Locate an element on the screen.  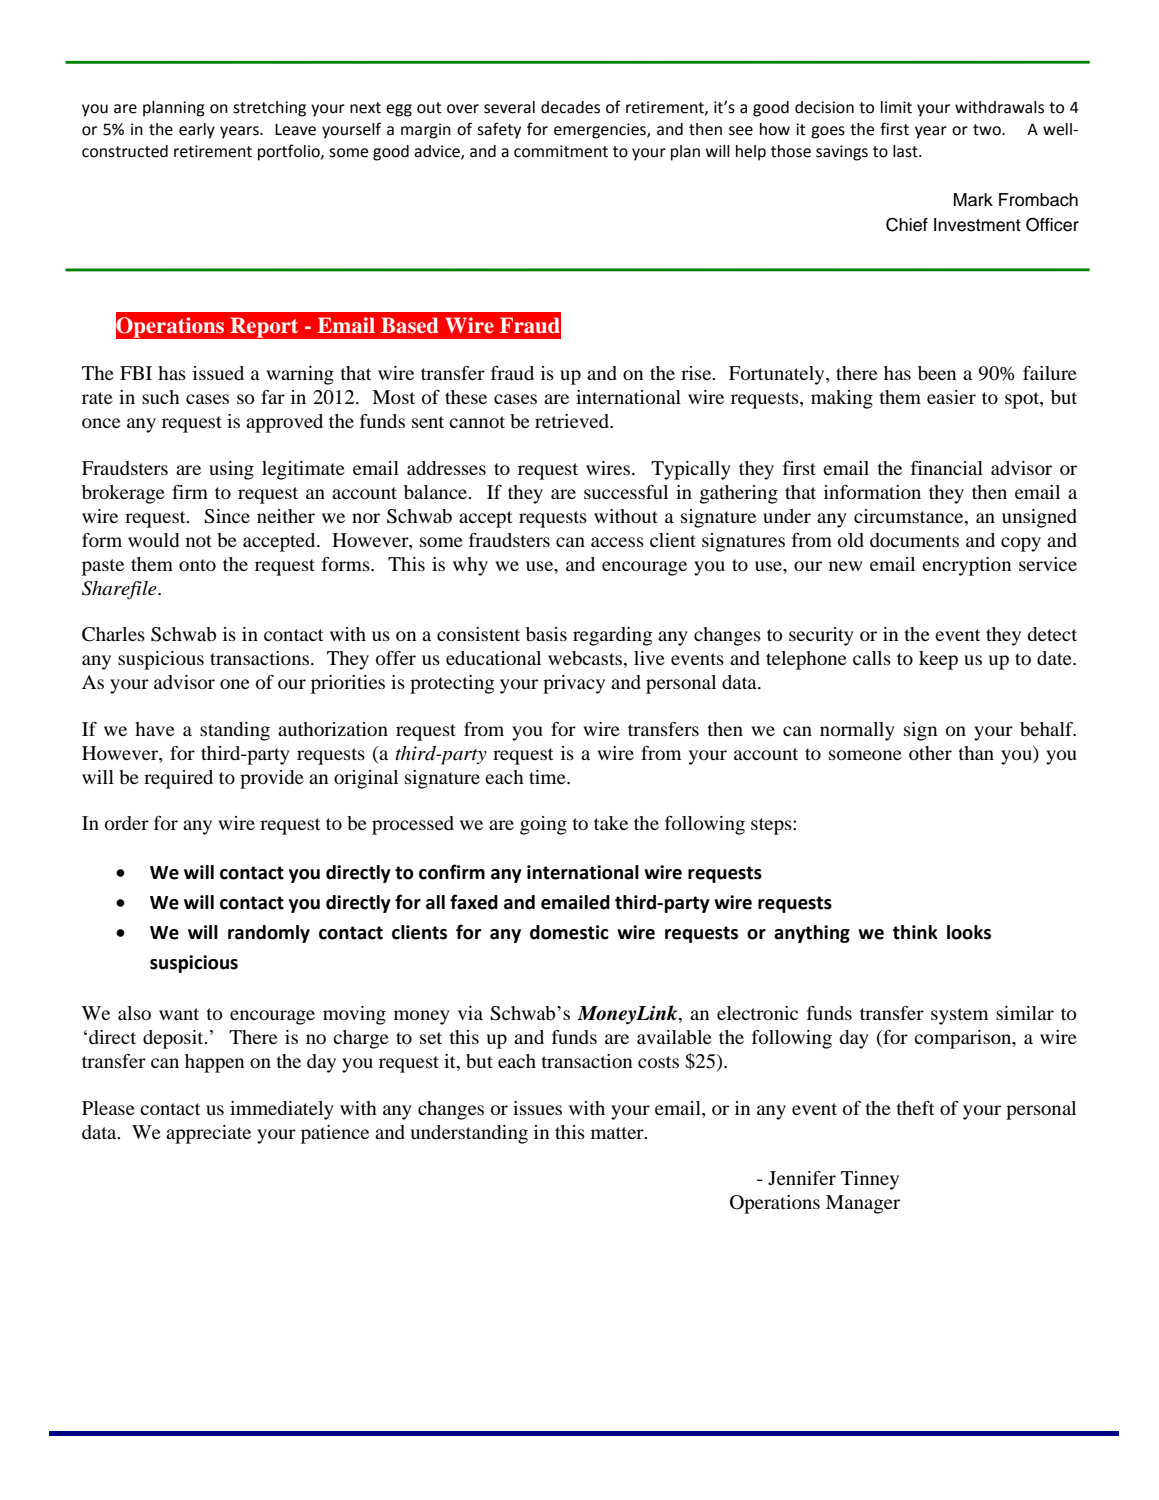
last is located at coordinates (906, 151).
